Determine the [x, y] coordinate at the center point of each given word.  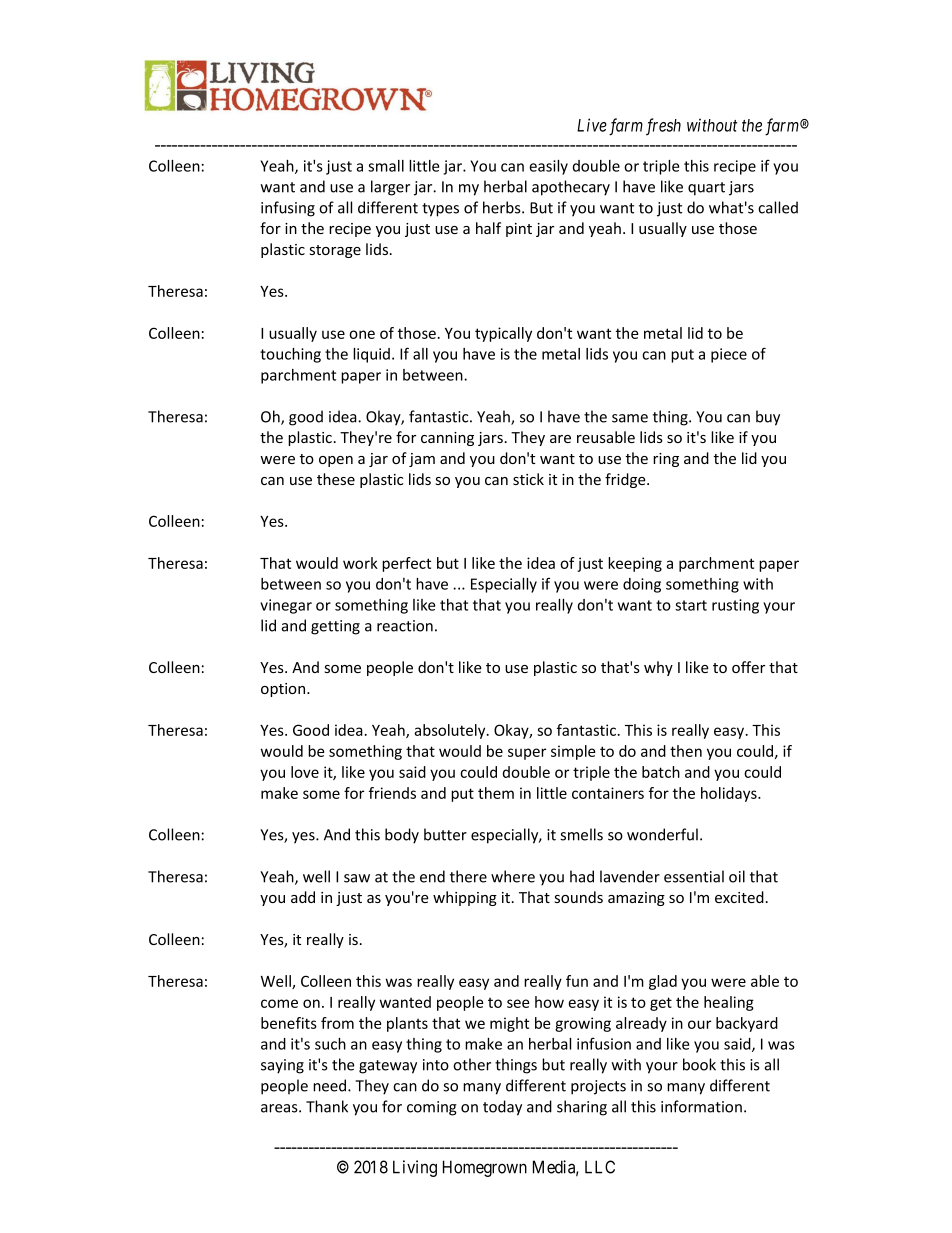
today [502, 1108]
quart [706, 189]
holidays [730, 794]
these [336, 479]
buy [768, 418]
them [496, 793]
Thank [327, 1106]
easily [548, 167]
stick [528, 479]
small [386, 166]
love [305, 772]
